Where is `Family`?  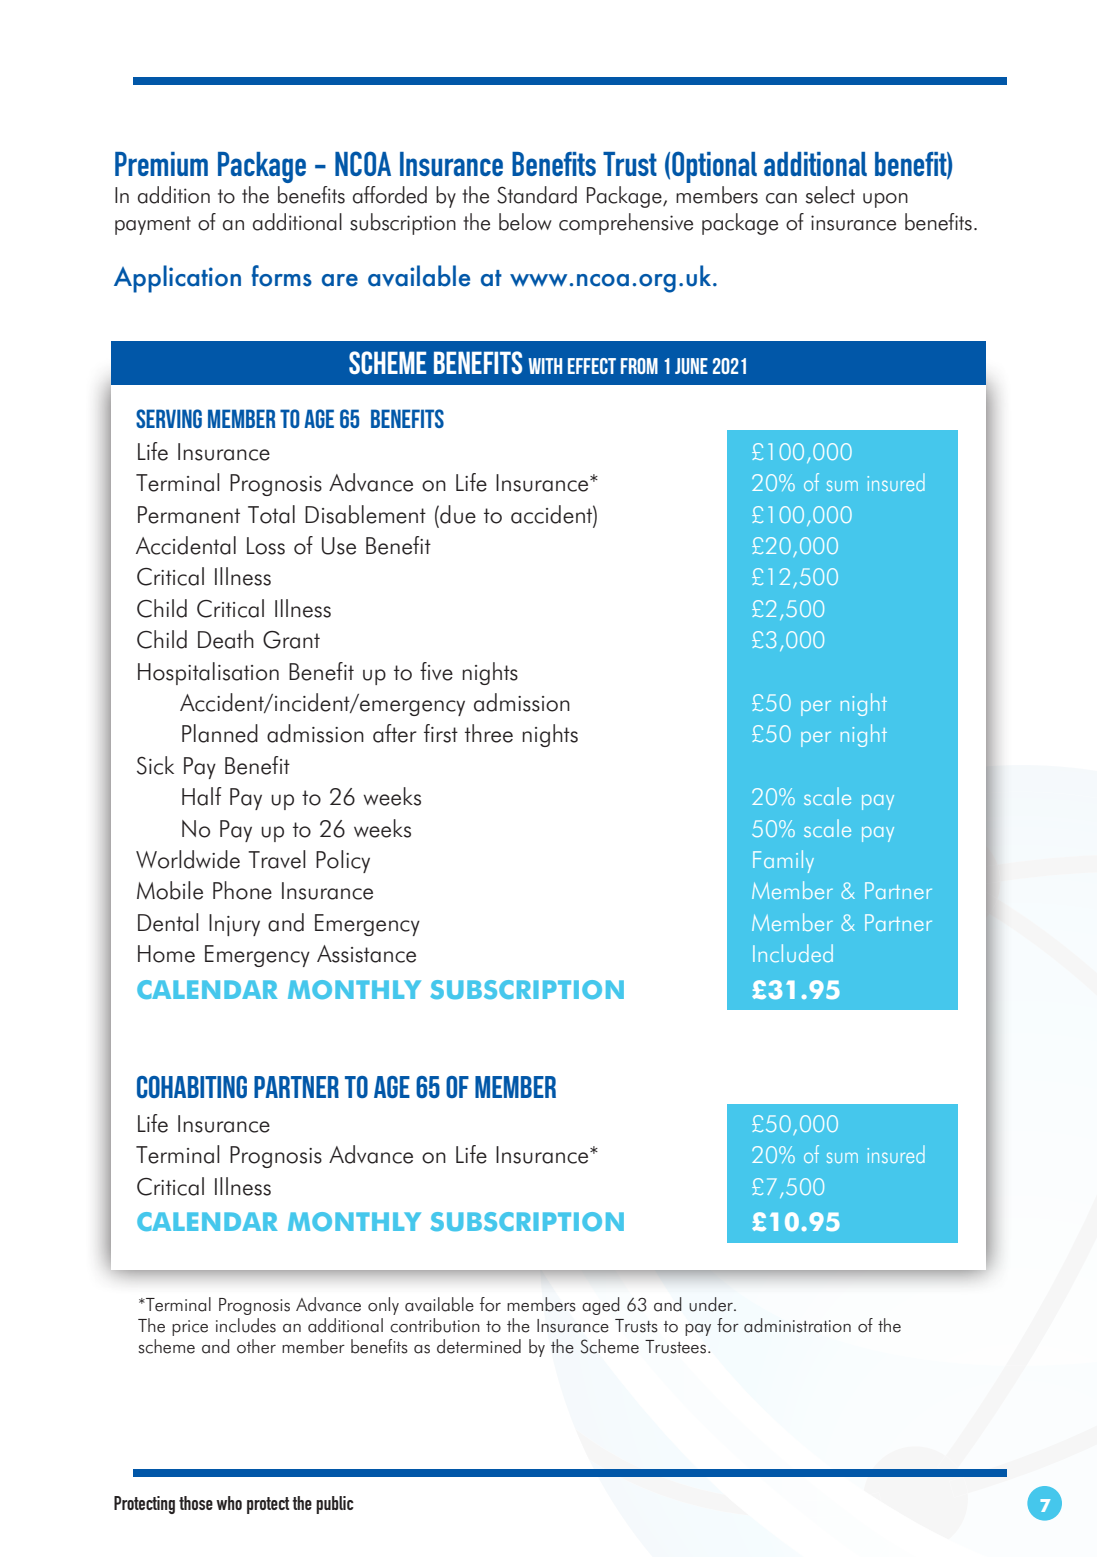
Family is located at coordinates (783, 861).
